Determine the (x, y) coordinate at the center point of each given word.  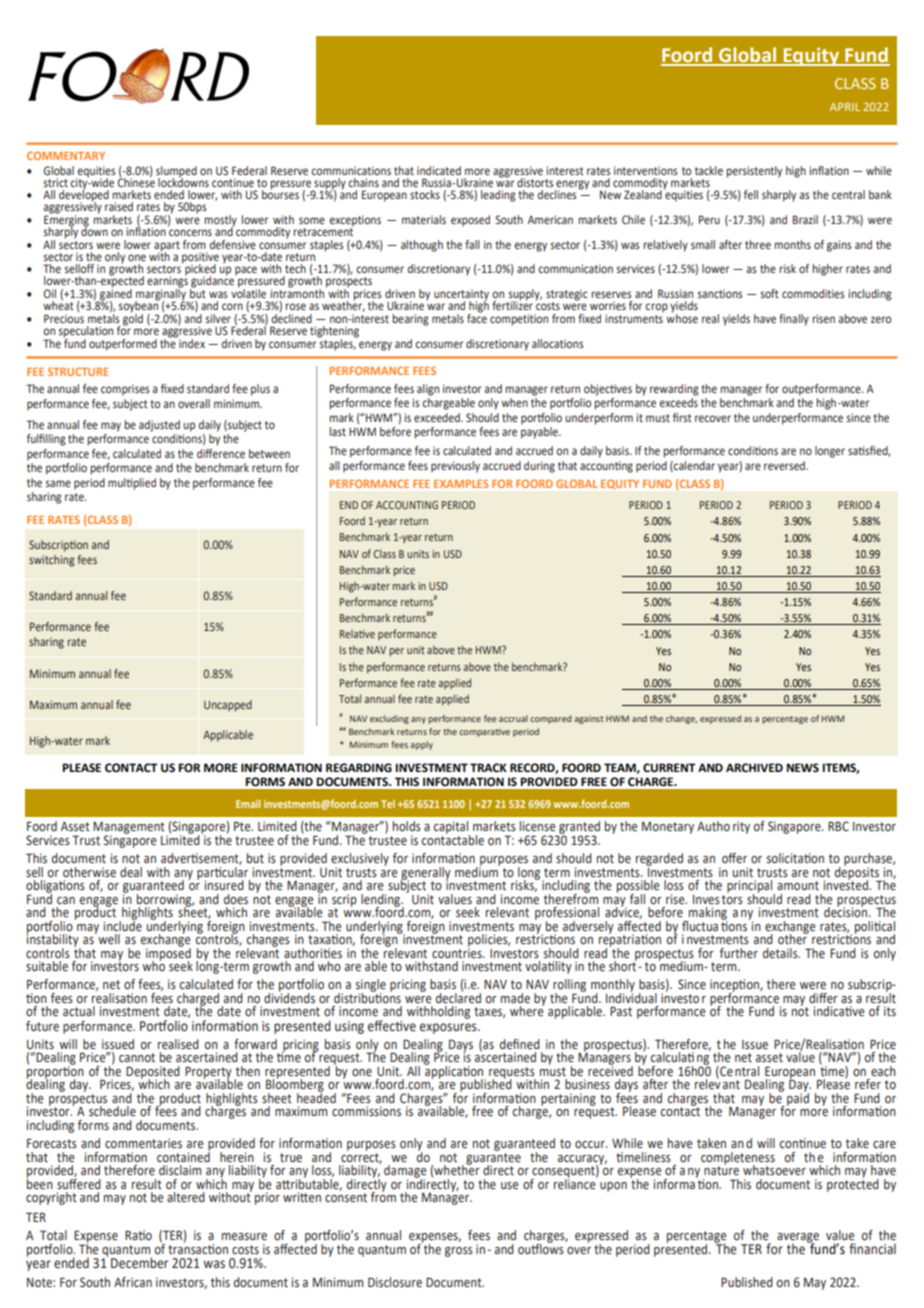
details (781, 953)
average (798, 1239)
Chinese (136, 181)
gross (459, 1252)
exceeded (438, 417)
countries (458, 952)
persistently (754, 172)
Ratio (138, 1235)
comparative (484, 732)
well (108, 938)
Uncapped (228, 706)
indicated (439, 170)
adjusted (159, 426)
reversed (785, 465)
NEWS (802, 768)
